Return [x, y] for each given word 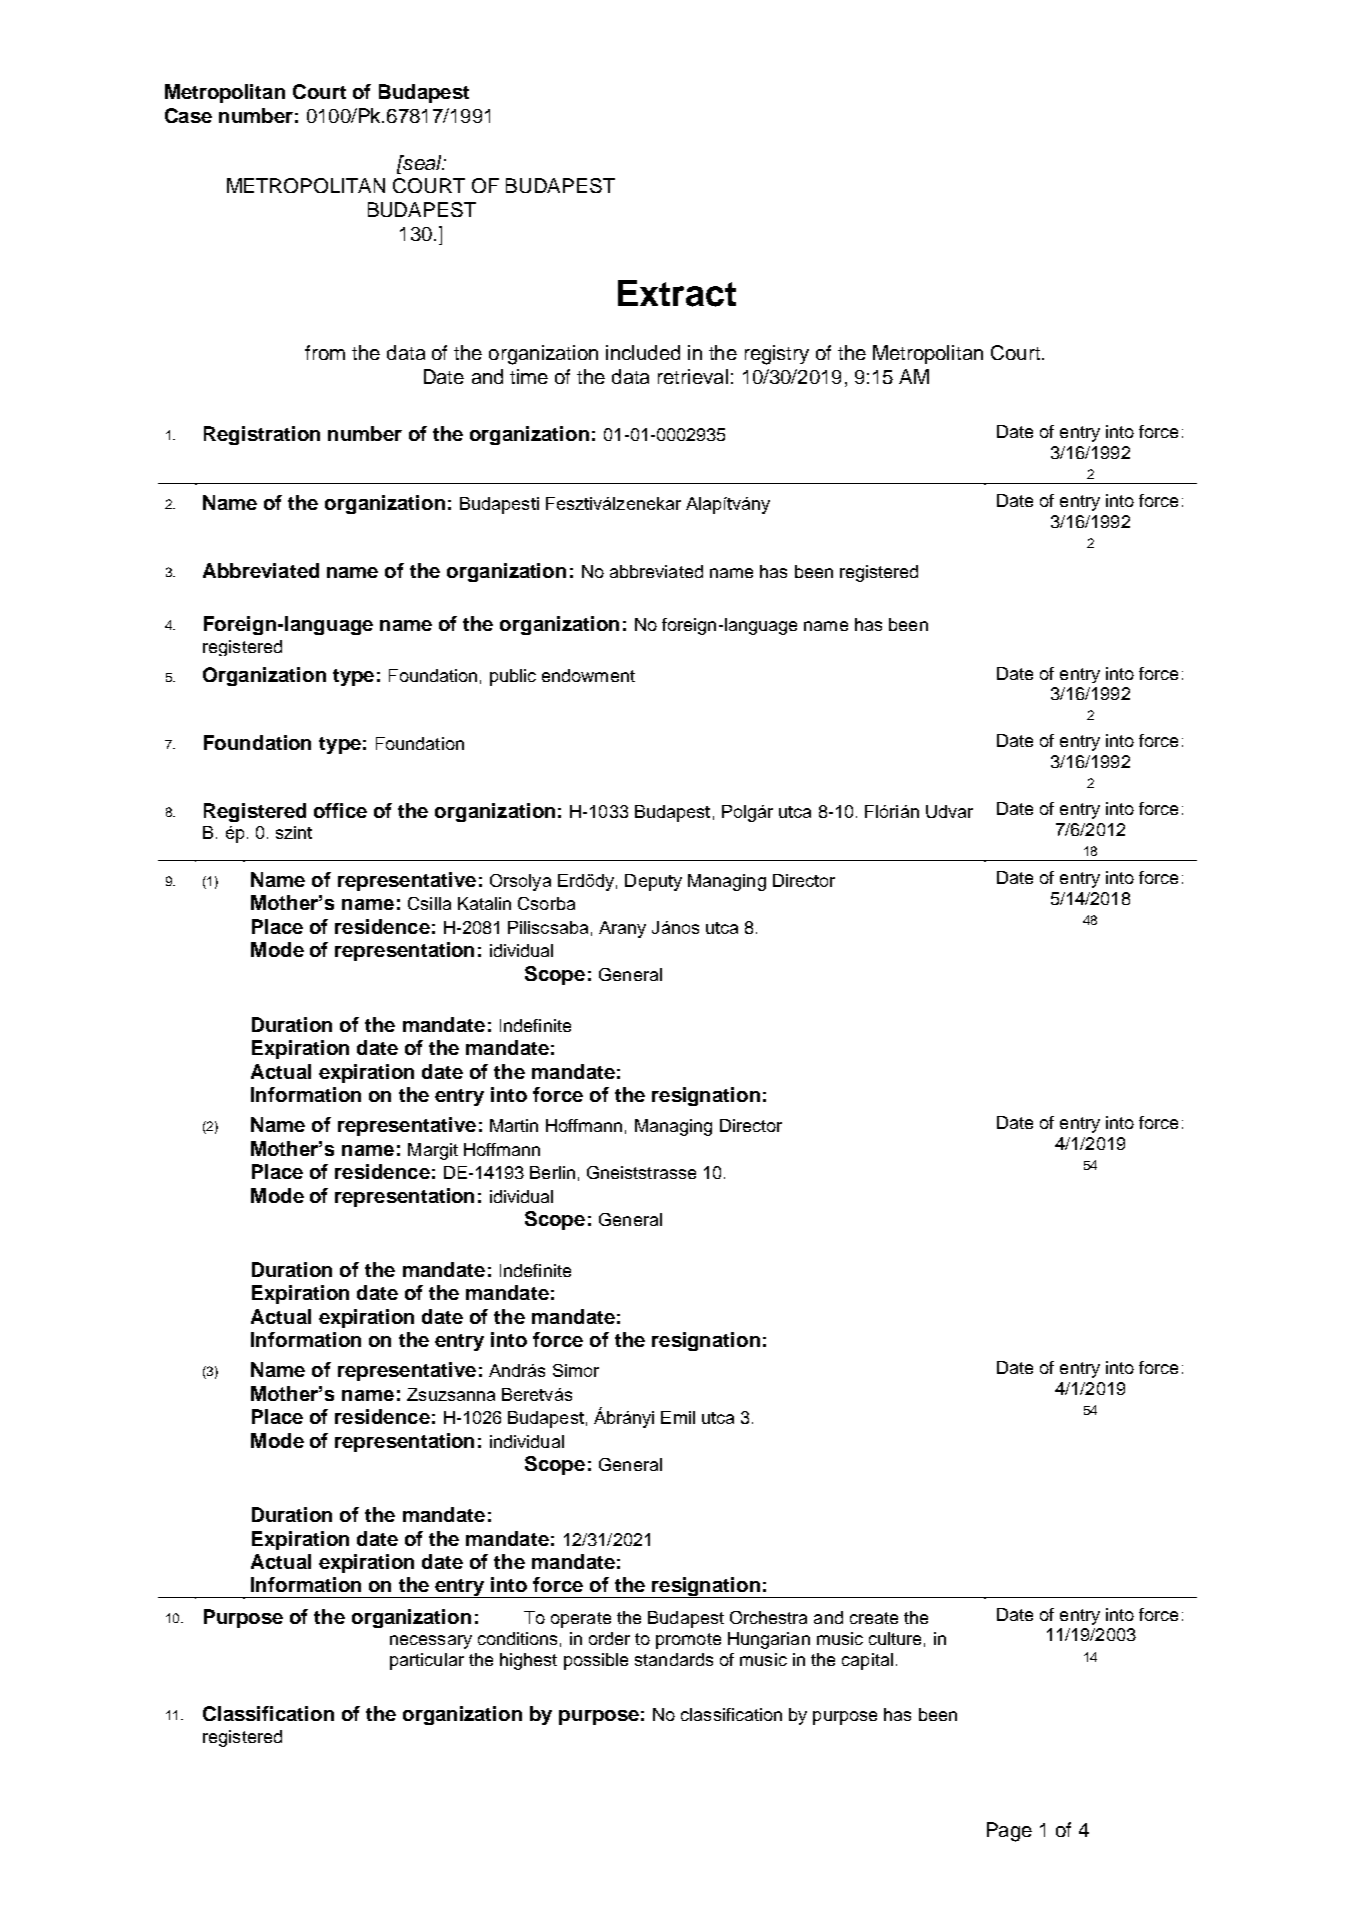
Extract [677, 293]
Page [1009, 1832]
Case [188, 115]
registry [777, 355]
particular [427, 1661]
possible [596, 1661]
